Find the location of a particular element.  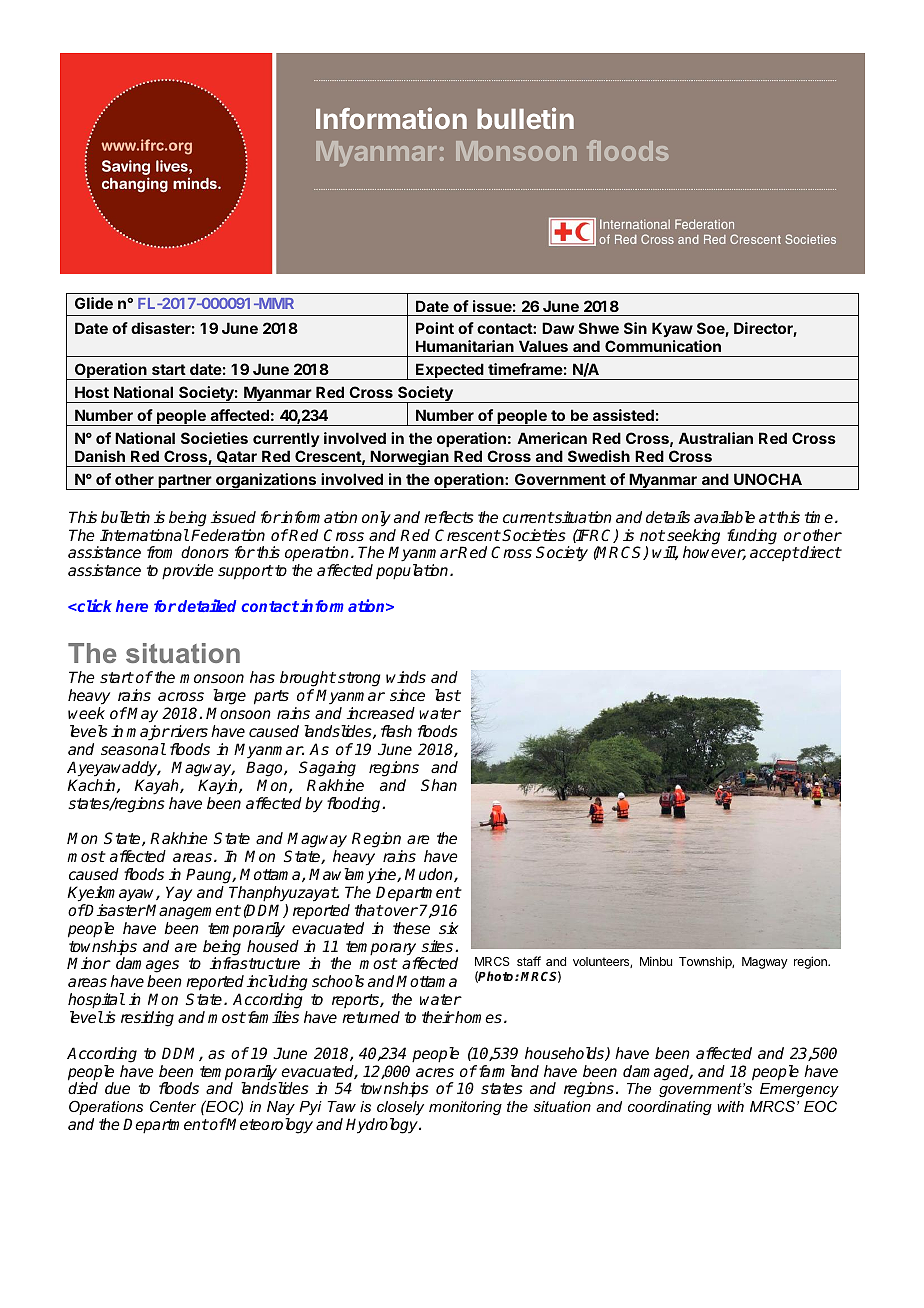

rivers is located at coordinates (188, 731).
